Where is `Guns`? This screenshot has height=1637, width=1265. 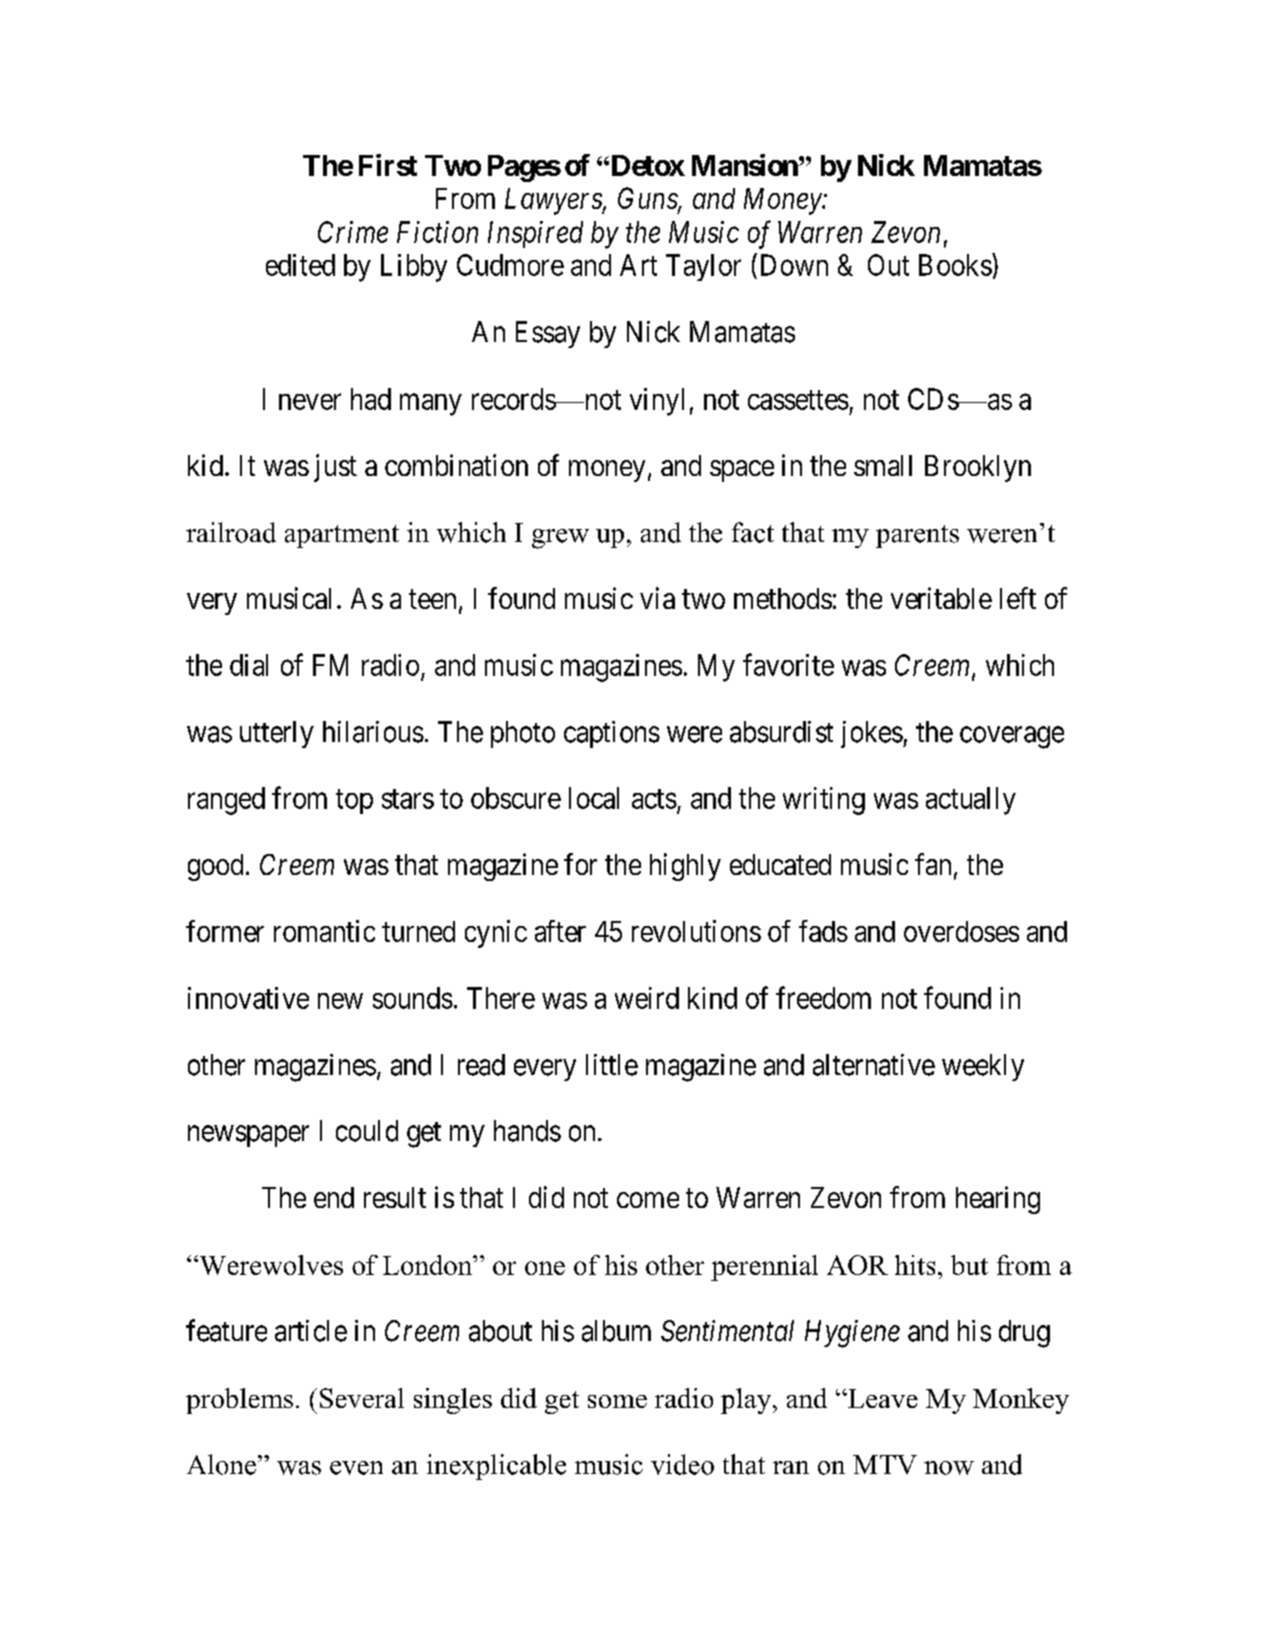 Guns is located at coordinates (648, 199).
